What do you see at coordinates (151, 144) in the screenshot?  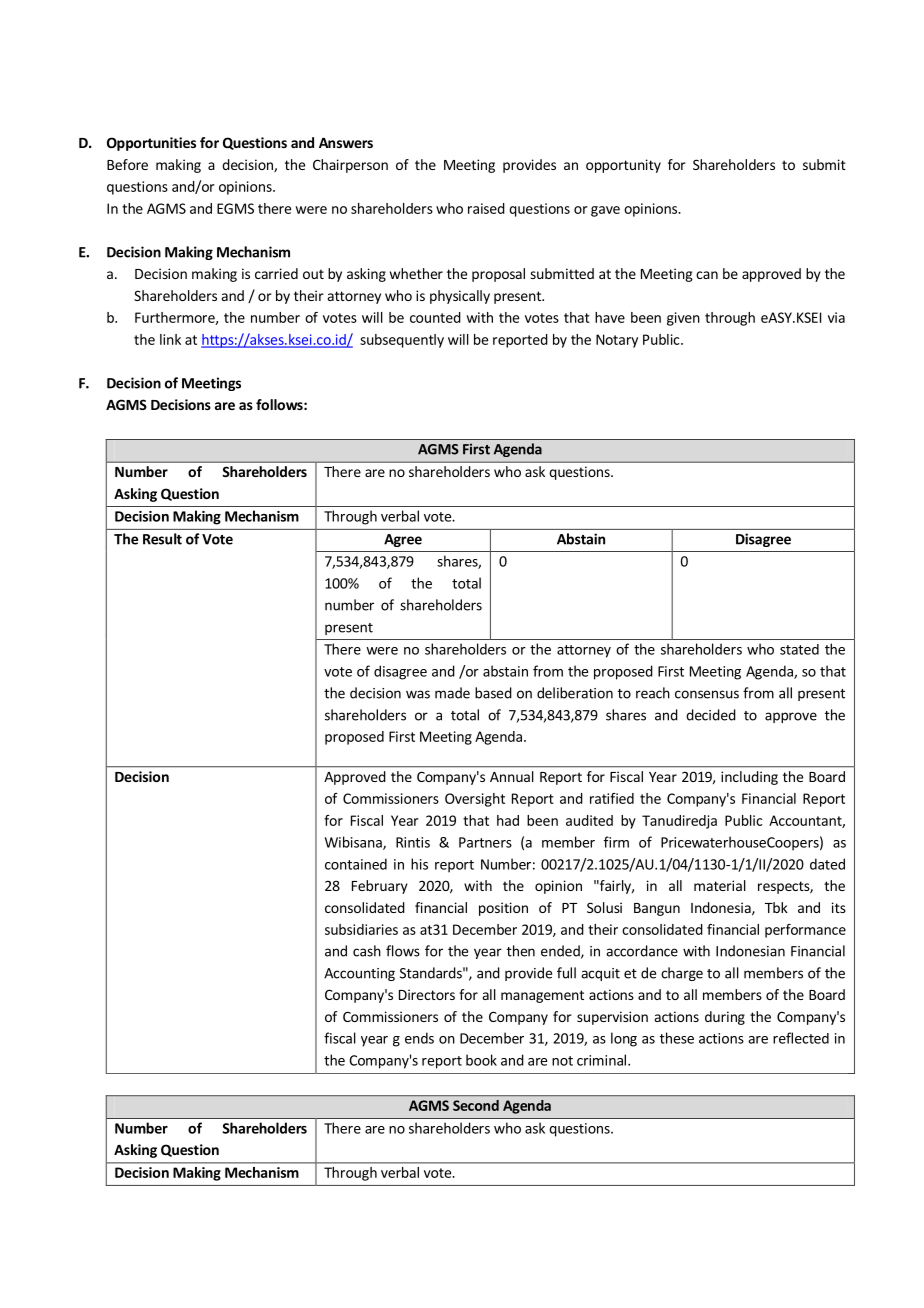 I see `Opportunities` at bounding box center [151, 144].
